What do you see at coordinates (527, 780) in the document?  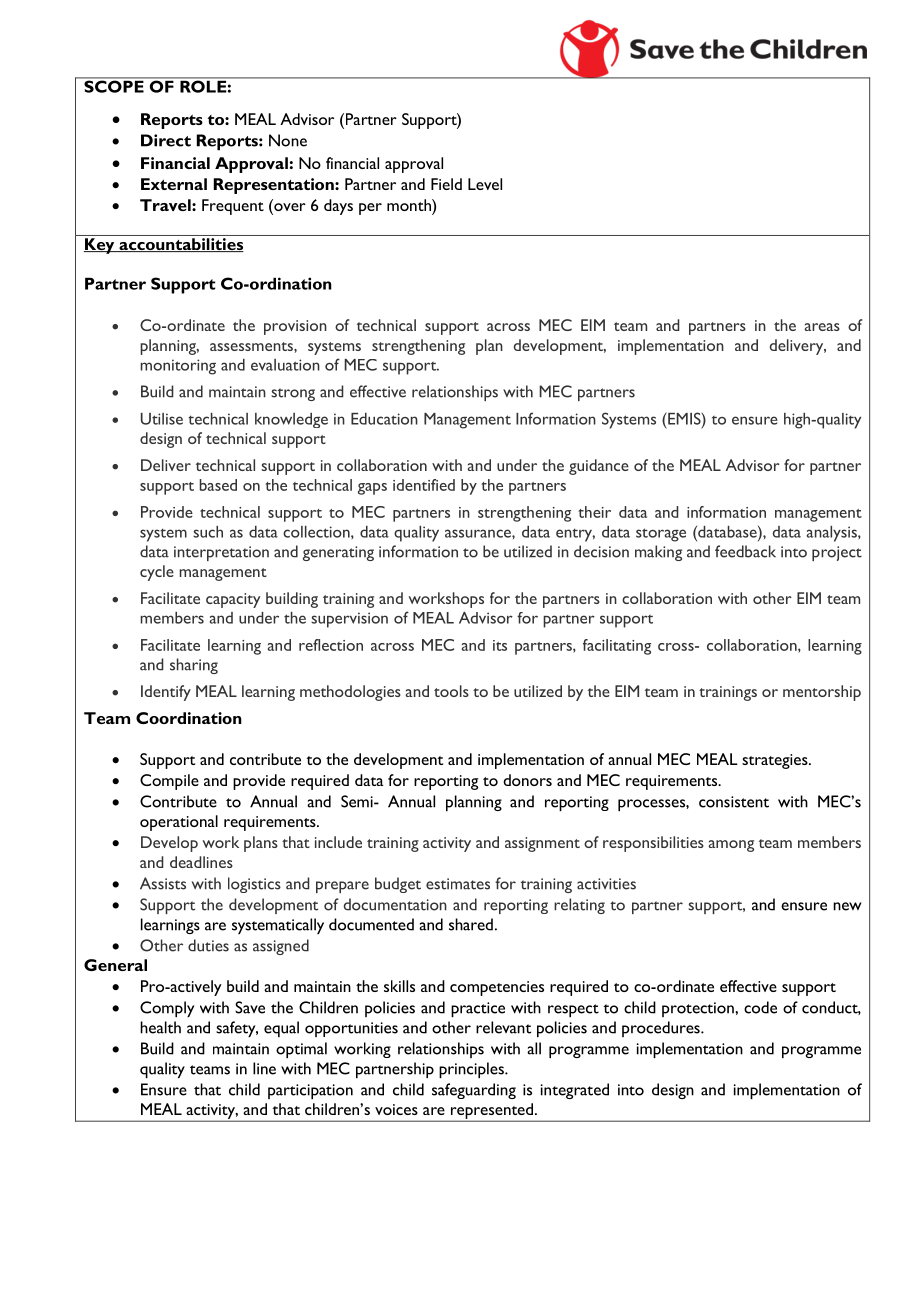 I see `donors` at bounding box center [527, 780].
